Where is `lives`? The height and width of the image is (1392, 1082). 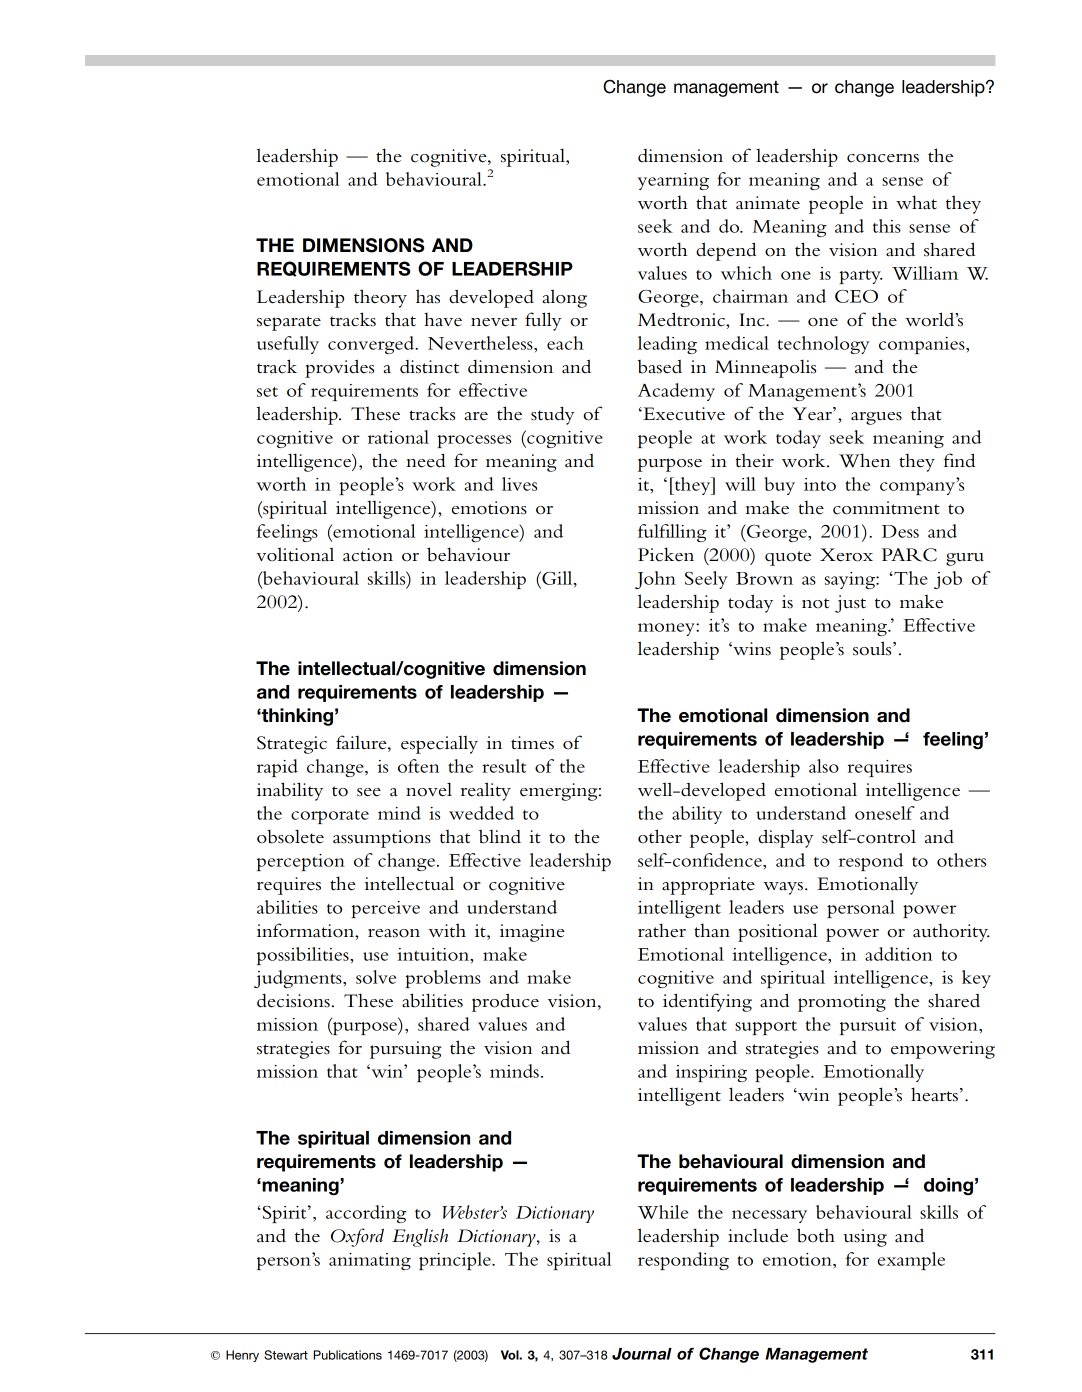
lives is located at coordinates (519, 484).
